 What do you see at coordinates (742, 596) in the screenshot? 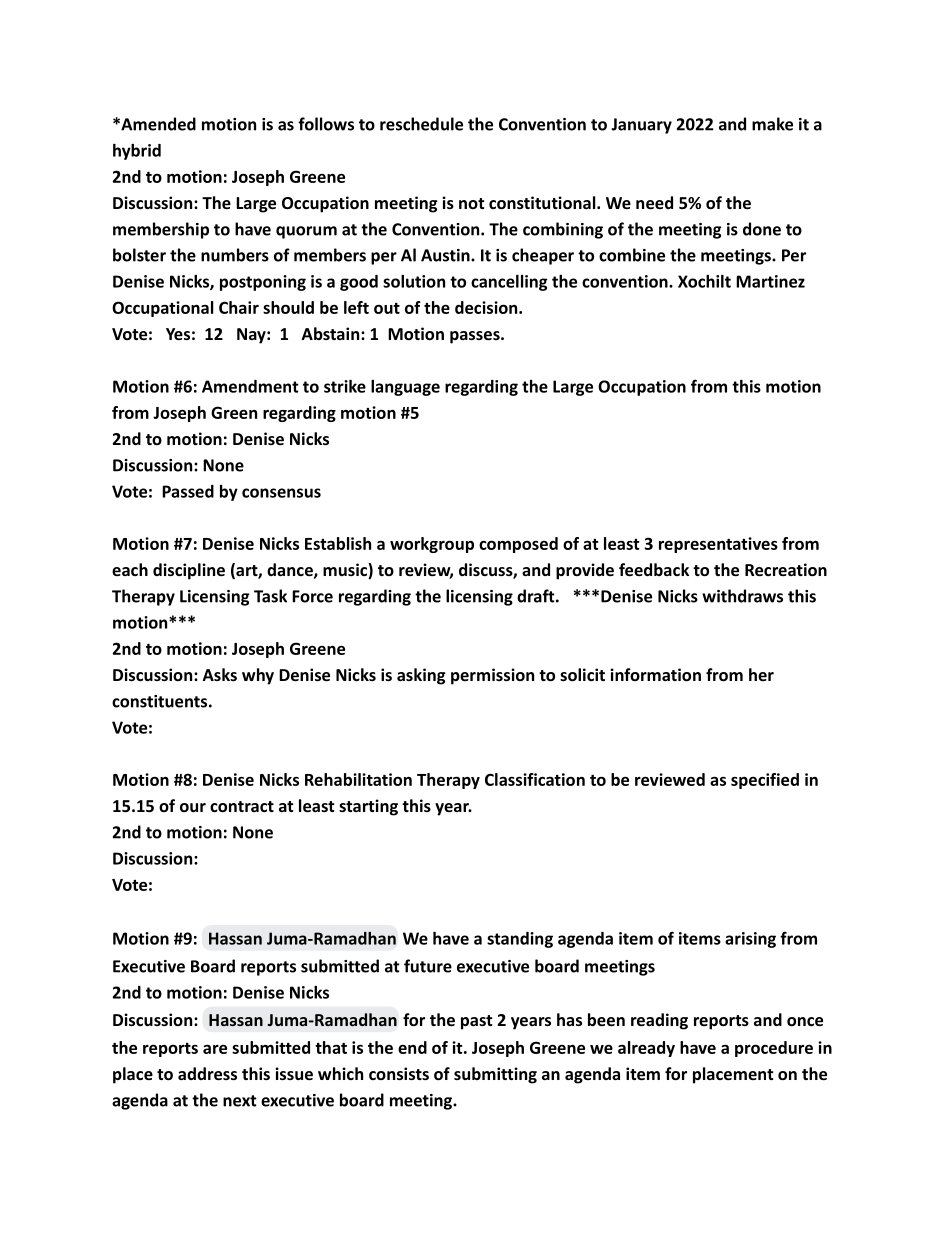
I see `withdraws` at bounding box center [742, 596].
